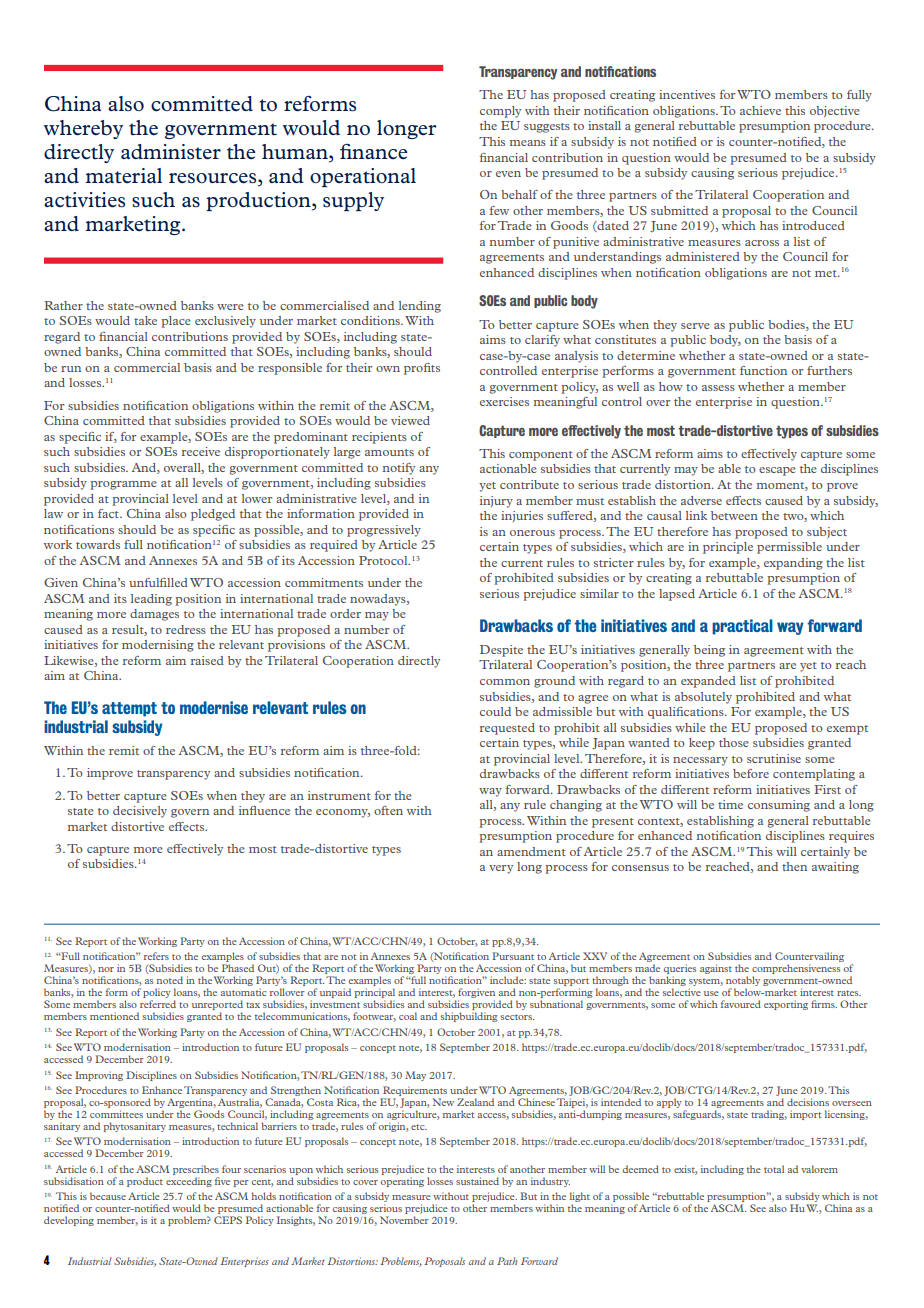 The width and height of the screenshot is (924, 1308). I want to click on awaiting, so click(835, 868).
